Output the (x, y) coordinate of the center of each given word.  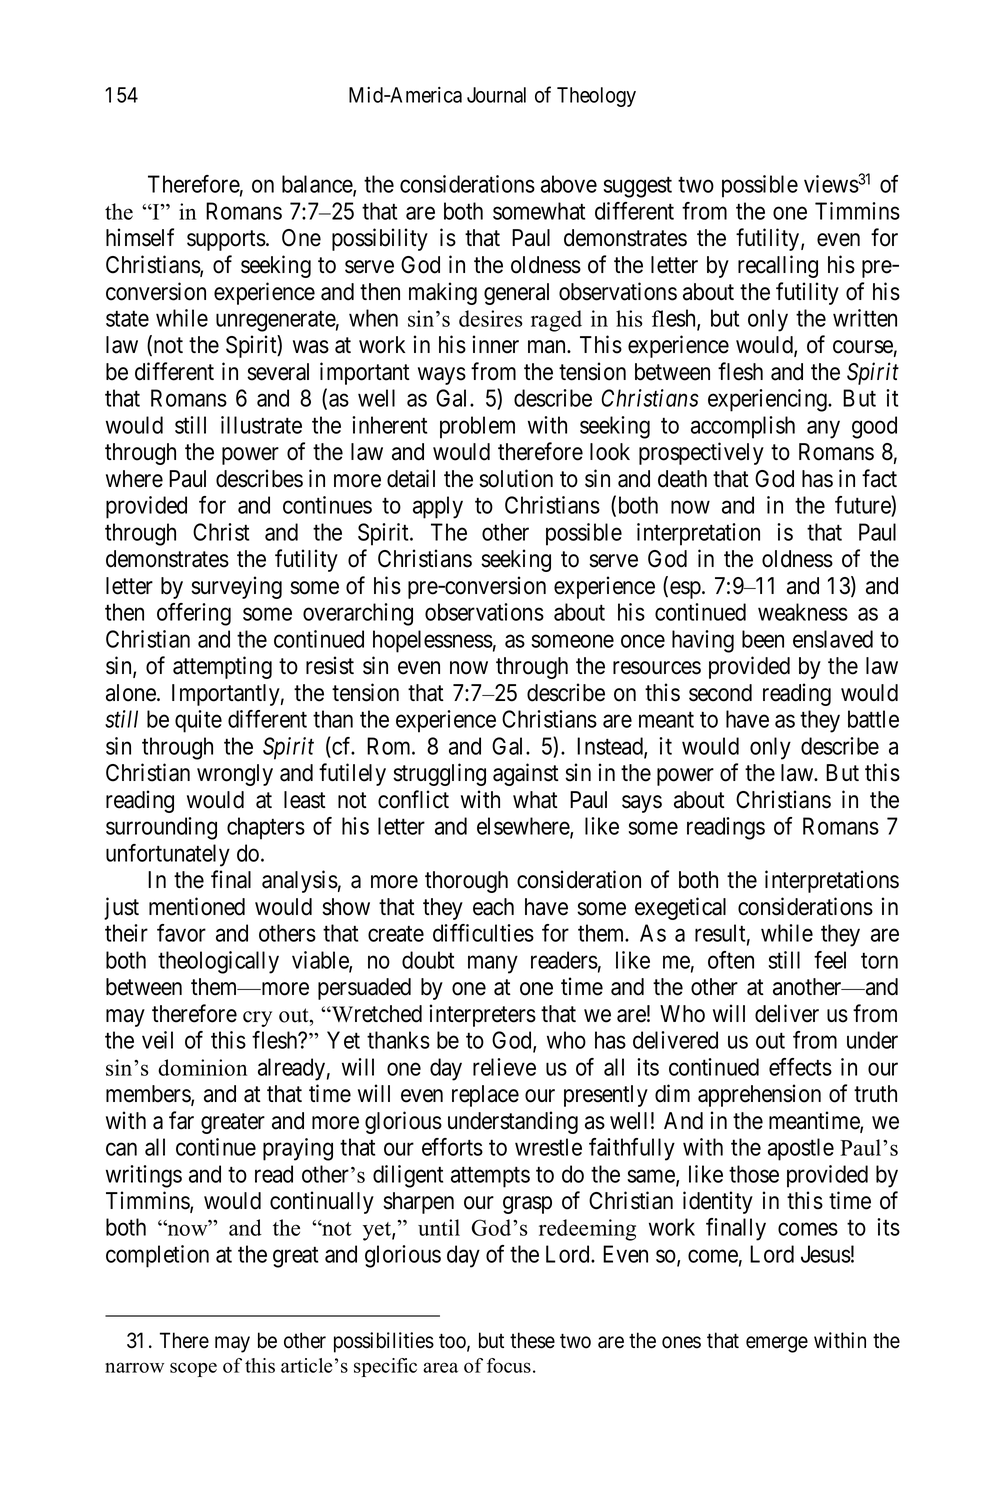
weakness (803, 612)
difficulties (483, 933)
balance (318, 185)
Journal (496, 95)
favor (181, 933)
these (532, 1340)
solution (516, 478)
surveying (236, 587)
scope (193, 1369)
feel (830, 960)
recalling (778, 266)
